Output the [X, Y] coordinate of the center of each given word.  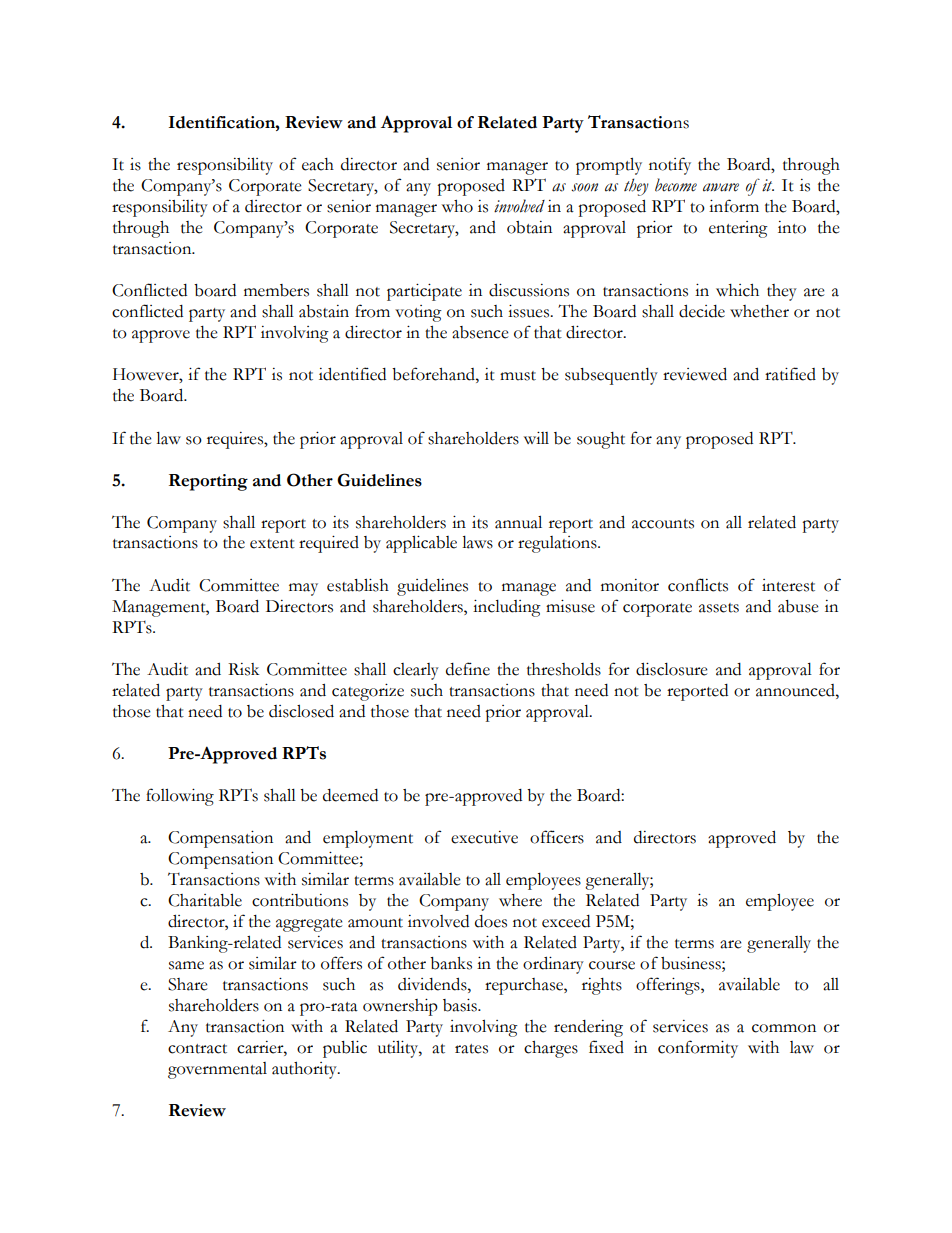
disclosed [301, 711]
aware [721, 187]
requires [236, 440]
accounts [663, 524]
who [457, 206]
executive [484, 837]
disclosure [672, 669]
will [536, 438]
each [318, 164]
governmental [217, 1070]
